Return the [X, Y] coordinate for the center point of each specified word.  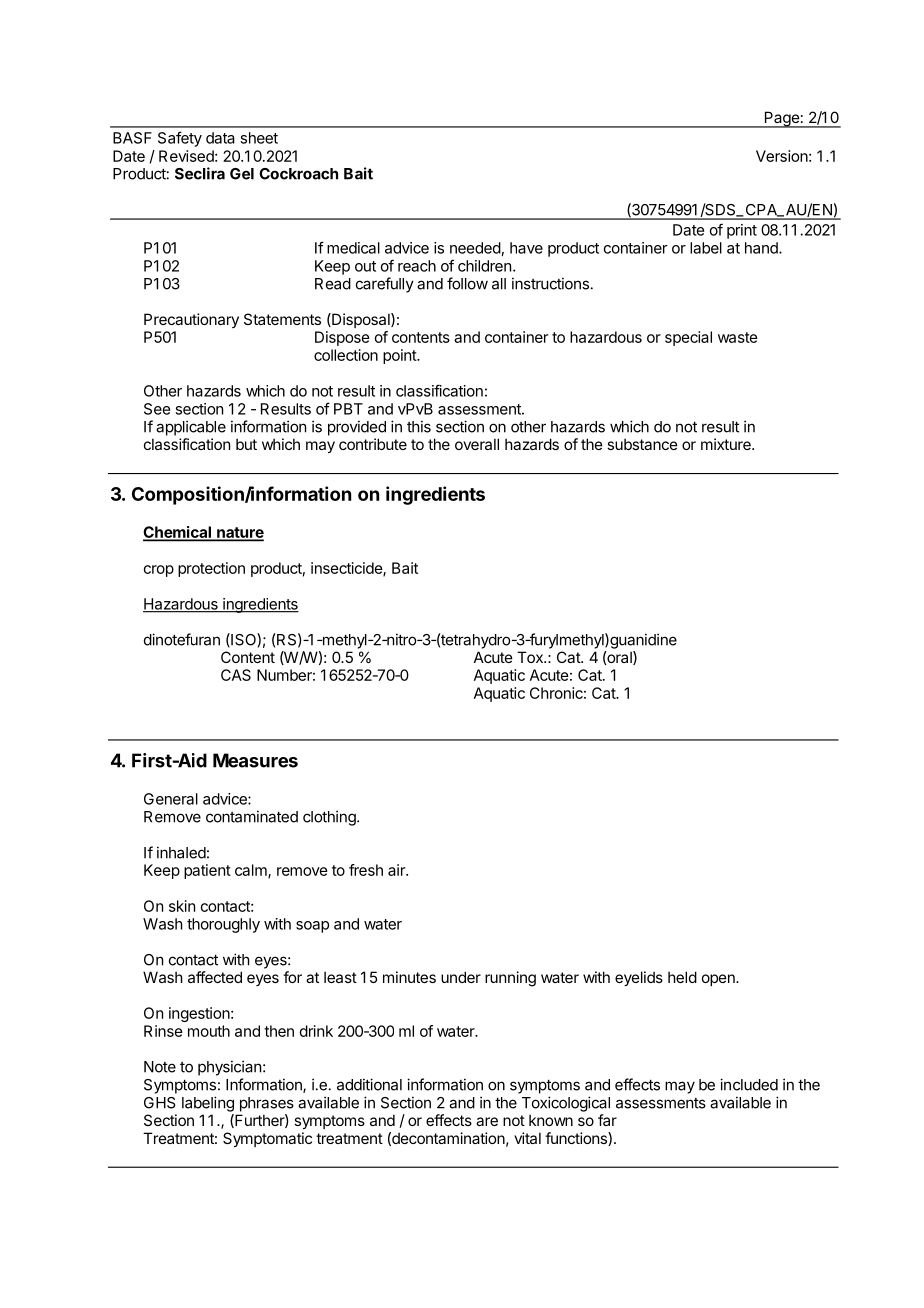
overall [477, 444]
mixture [727, 444]
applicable [191, 428]
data [220, 138]
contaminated [252, 816]
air [397, 870]
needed [475, 248]
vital [527, 1138]
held [682, 977]
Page [781, 119]
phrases [267, 1104]
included [749, 1084]
